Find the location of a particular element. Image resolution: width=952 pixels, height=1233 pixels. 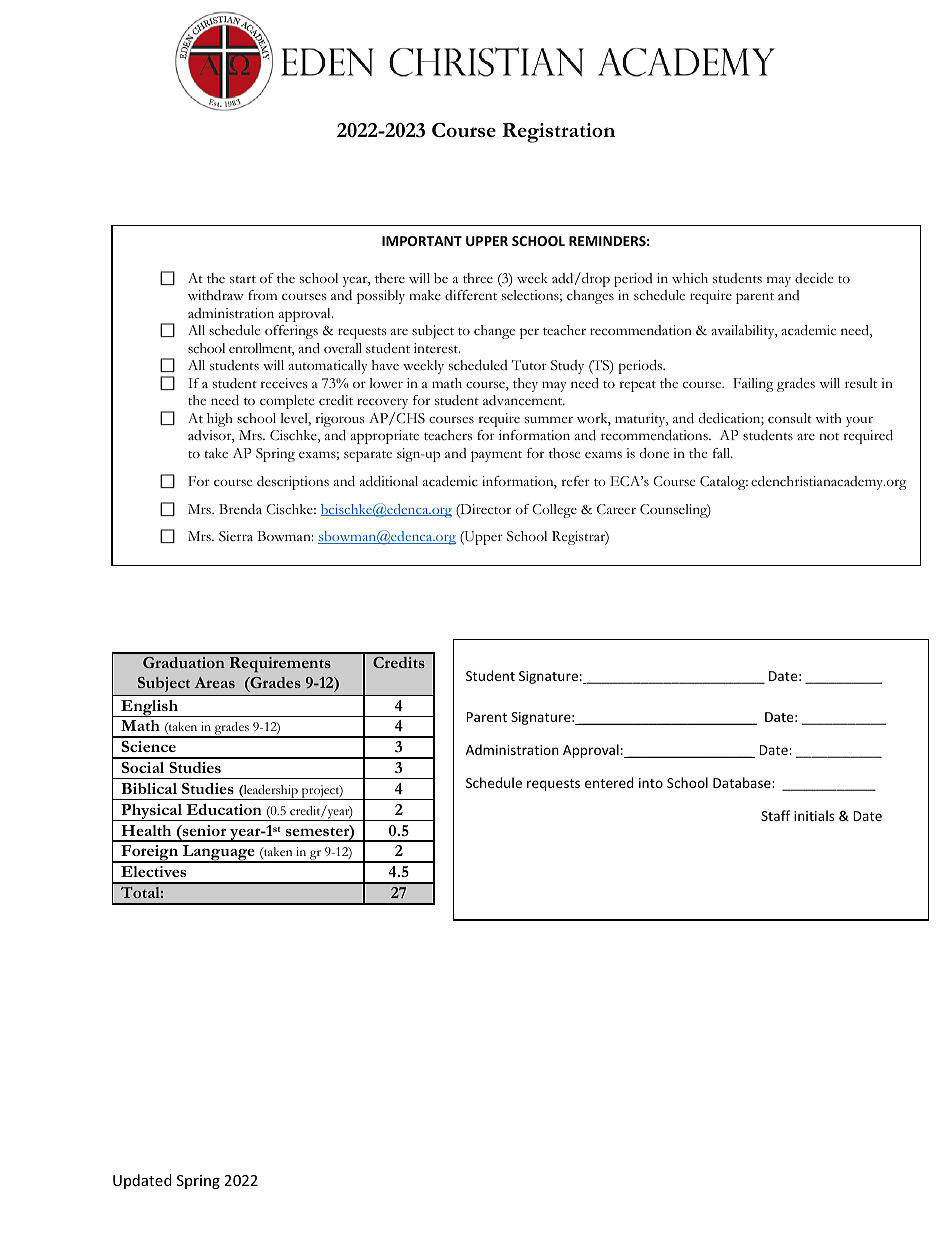

start is located at coordinates (243, 279).
